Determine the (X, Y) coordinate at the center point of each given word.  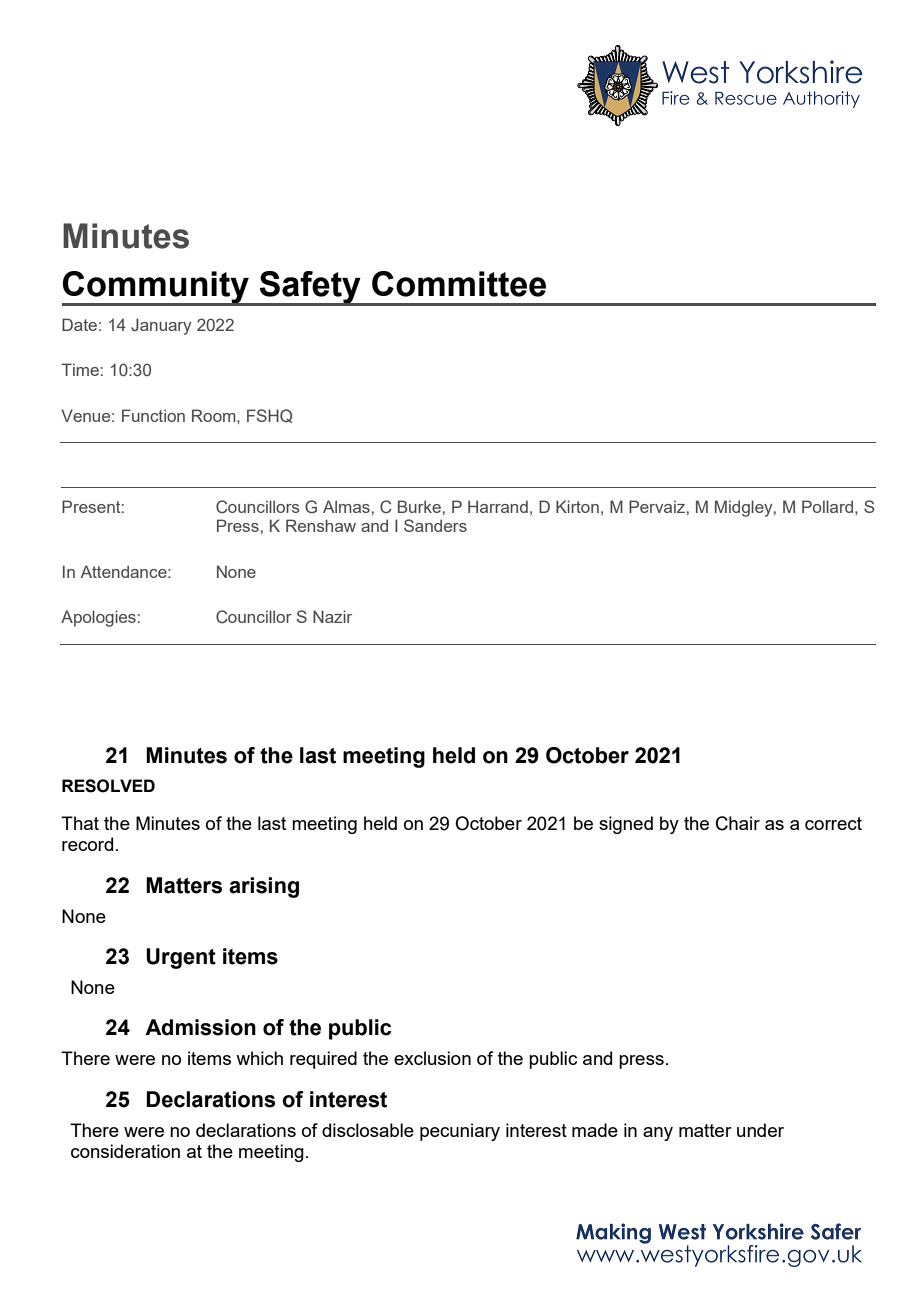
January (161, 326)
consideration (125, 1151)
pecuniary (460, 1132)
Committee (459, 284)
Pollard (829, 506)
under (760, 1130)
